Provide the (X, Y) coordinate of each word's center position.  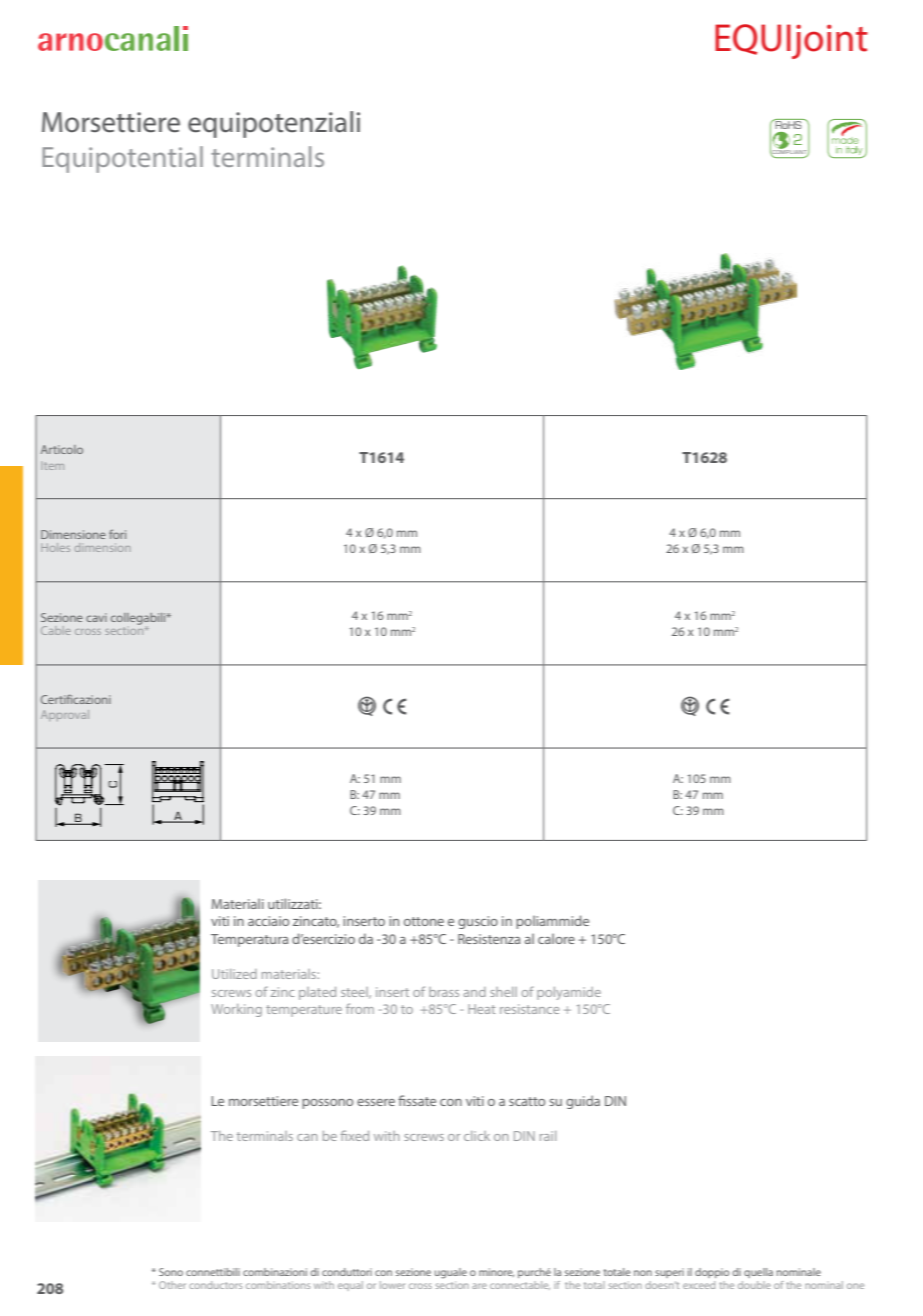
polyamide (569, 993)
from (360, 1008)
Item (52, 466)
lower (392, 1285)
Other (172, 1285)
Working (236, 1010)
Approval (65, 715)
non (643, 1273)
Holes (55, 547)
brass (444, 992)
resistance (529, 1009)
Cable (56, 630)
